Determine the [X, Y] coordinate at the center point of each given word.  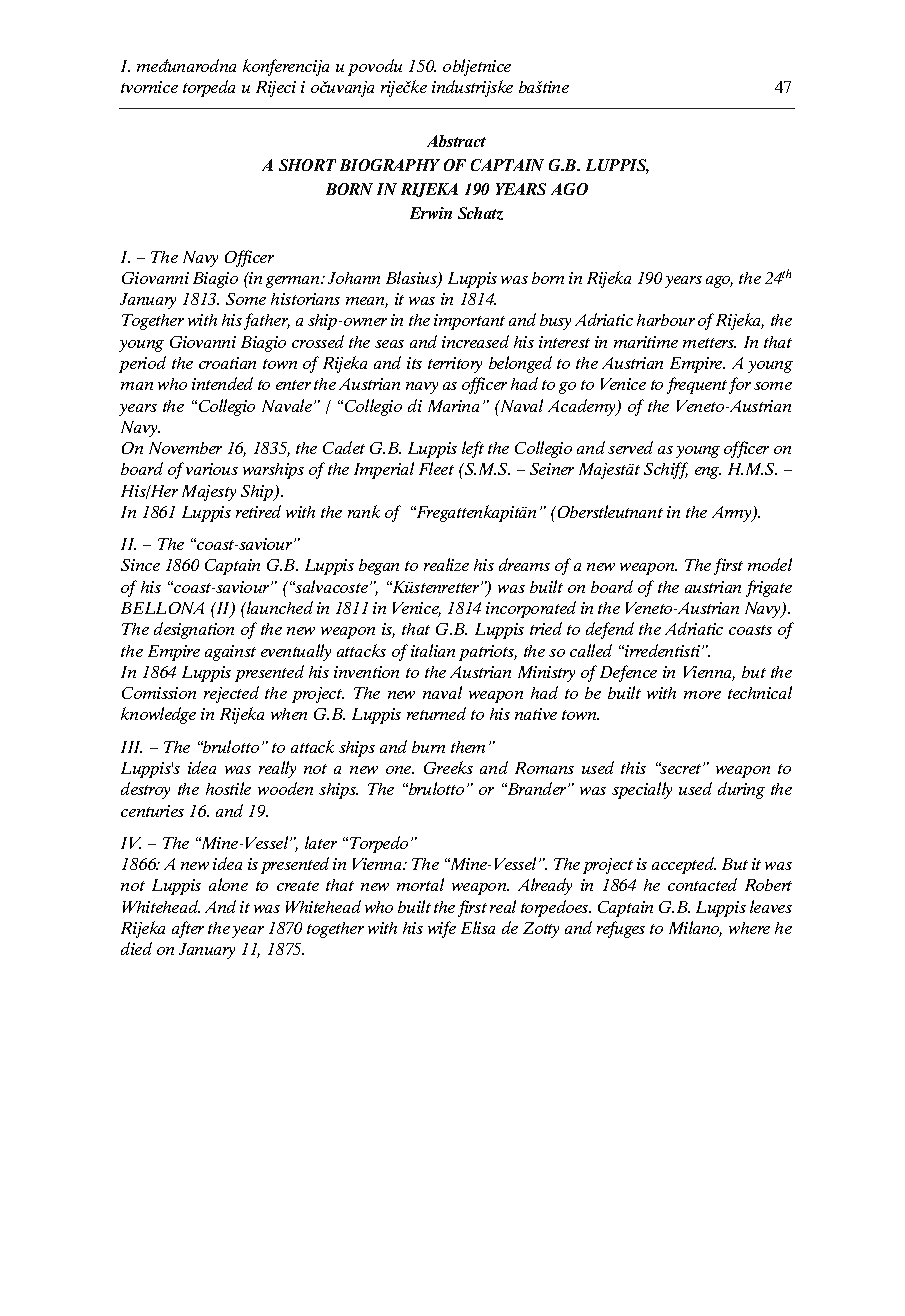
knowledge [158, 715]
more [702, 695]
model [770, 564]
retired [258, 511]
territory [455, 365]
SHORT [307, 165]
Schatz [480, 213]
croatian [227, 363]
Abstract [456, 141]
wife [442, 929]
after [188, 929]
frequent [697, 385]
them [468, 747]
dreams [524, 564]
